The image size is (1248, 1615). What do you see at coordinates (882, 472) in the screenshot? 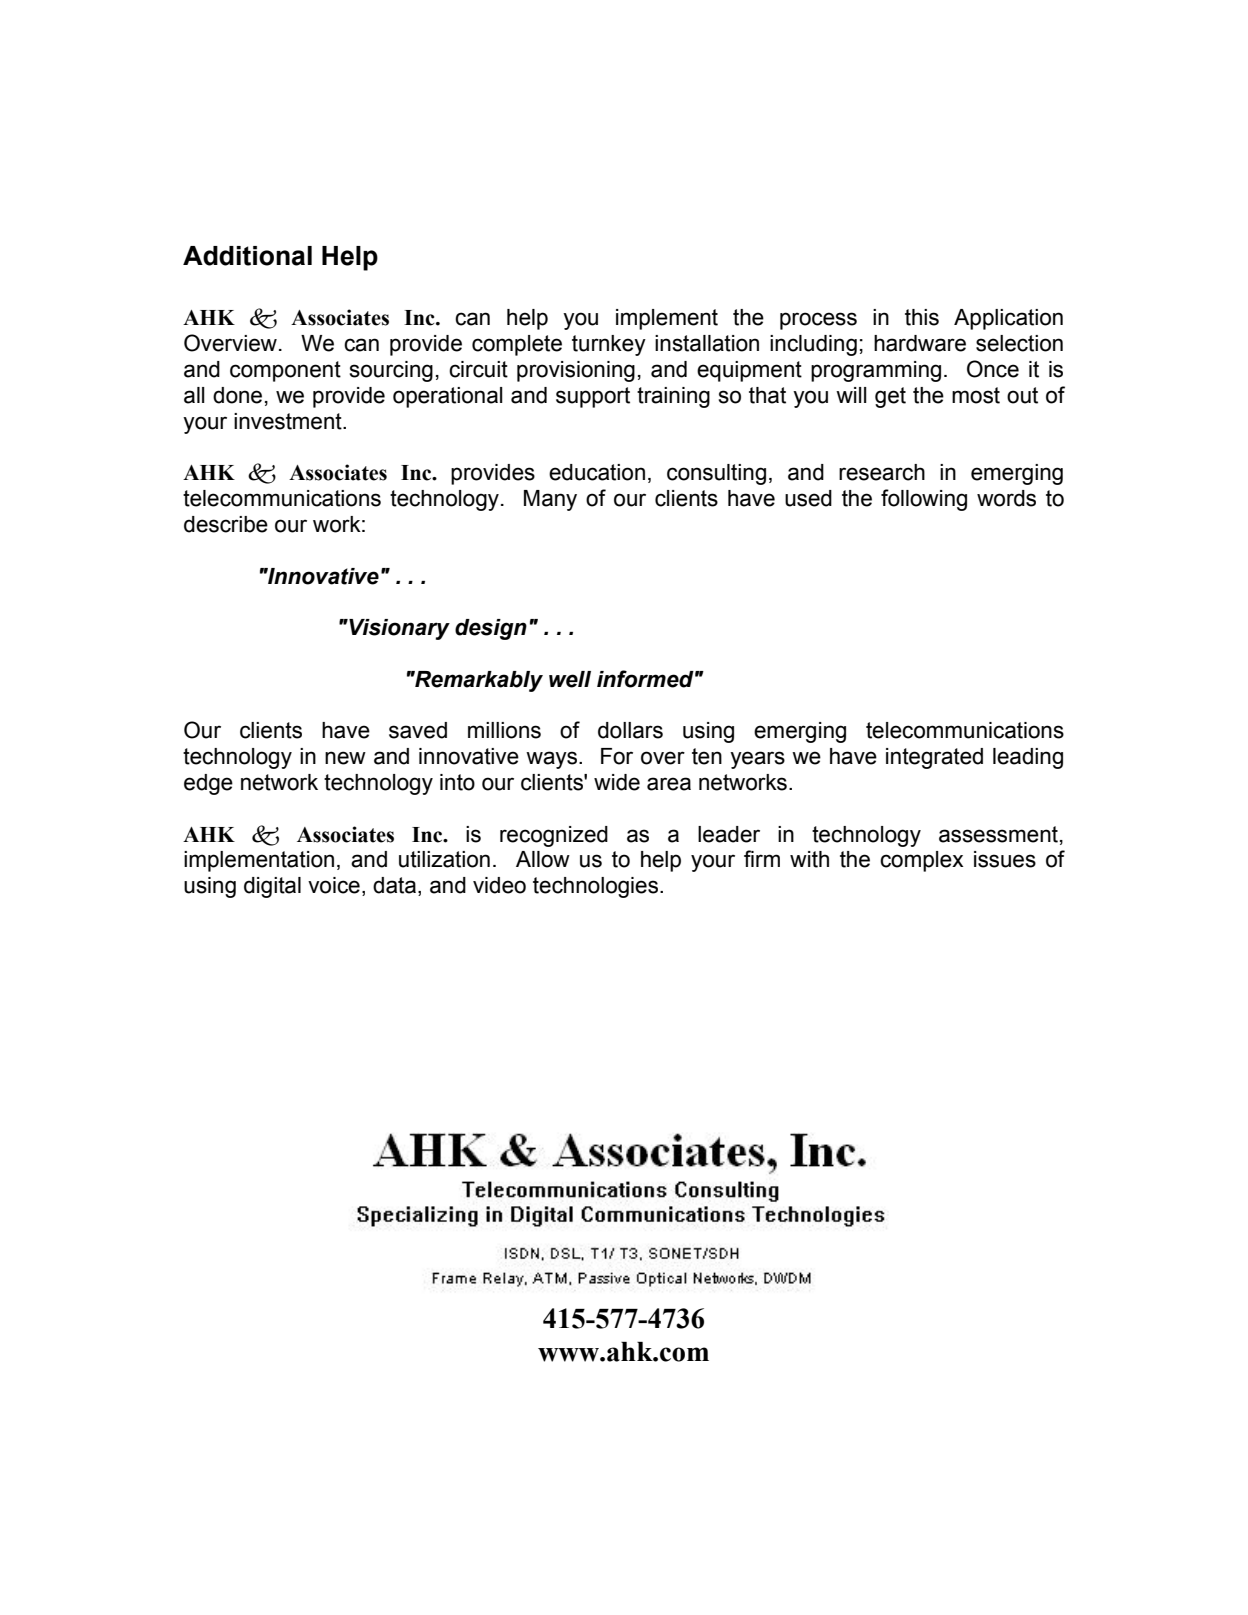
I see `research` at bounding box center [882, 472].
